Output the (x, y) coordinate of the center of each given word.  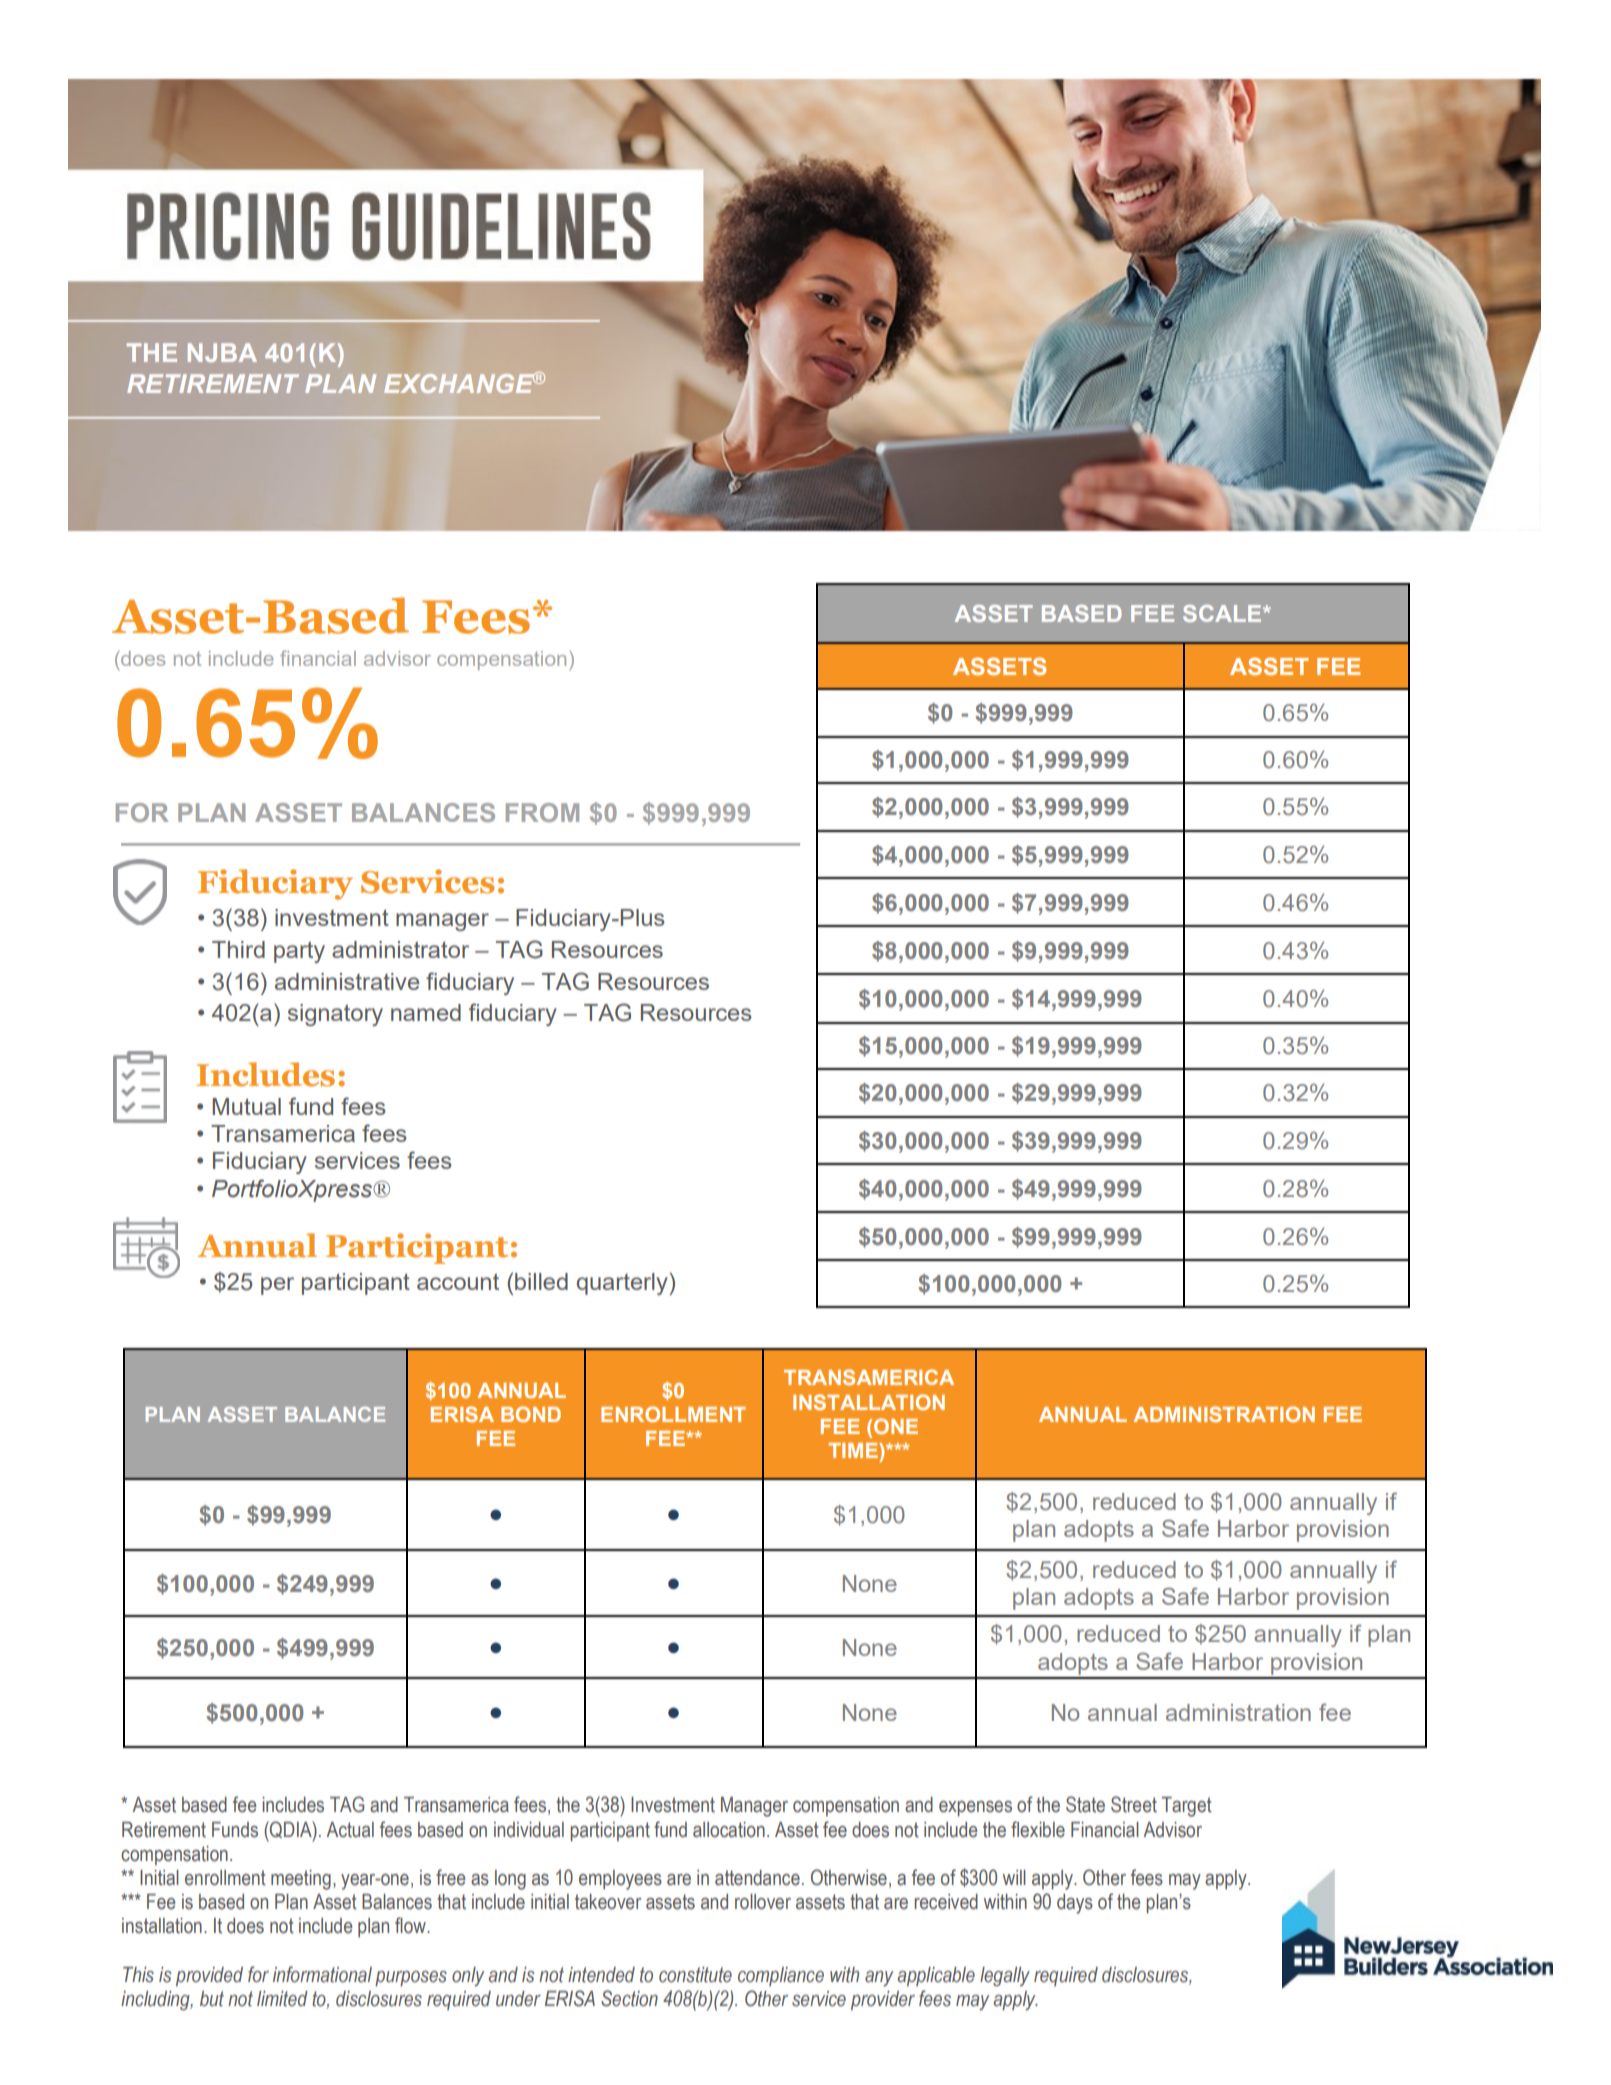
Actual (350, 1830)
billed (541, 1281)
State (1085, 1804)
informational (322, 1974)
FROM (542, 812)
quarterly (622, 1284)
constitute (695, 1975)
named (426, 1012)
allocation (729, 1830)
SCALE (1223, 613)
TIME (854, 1450)
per (277, 1286)
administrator (400, 949)
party (299, 952)
